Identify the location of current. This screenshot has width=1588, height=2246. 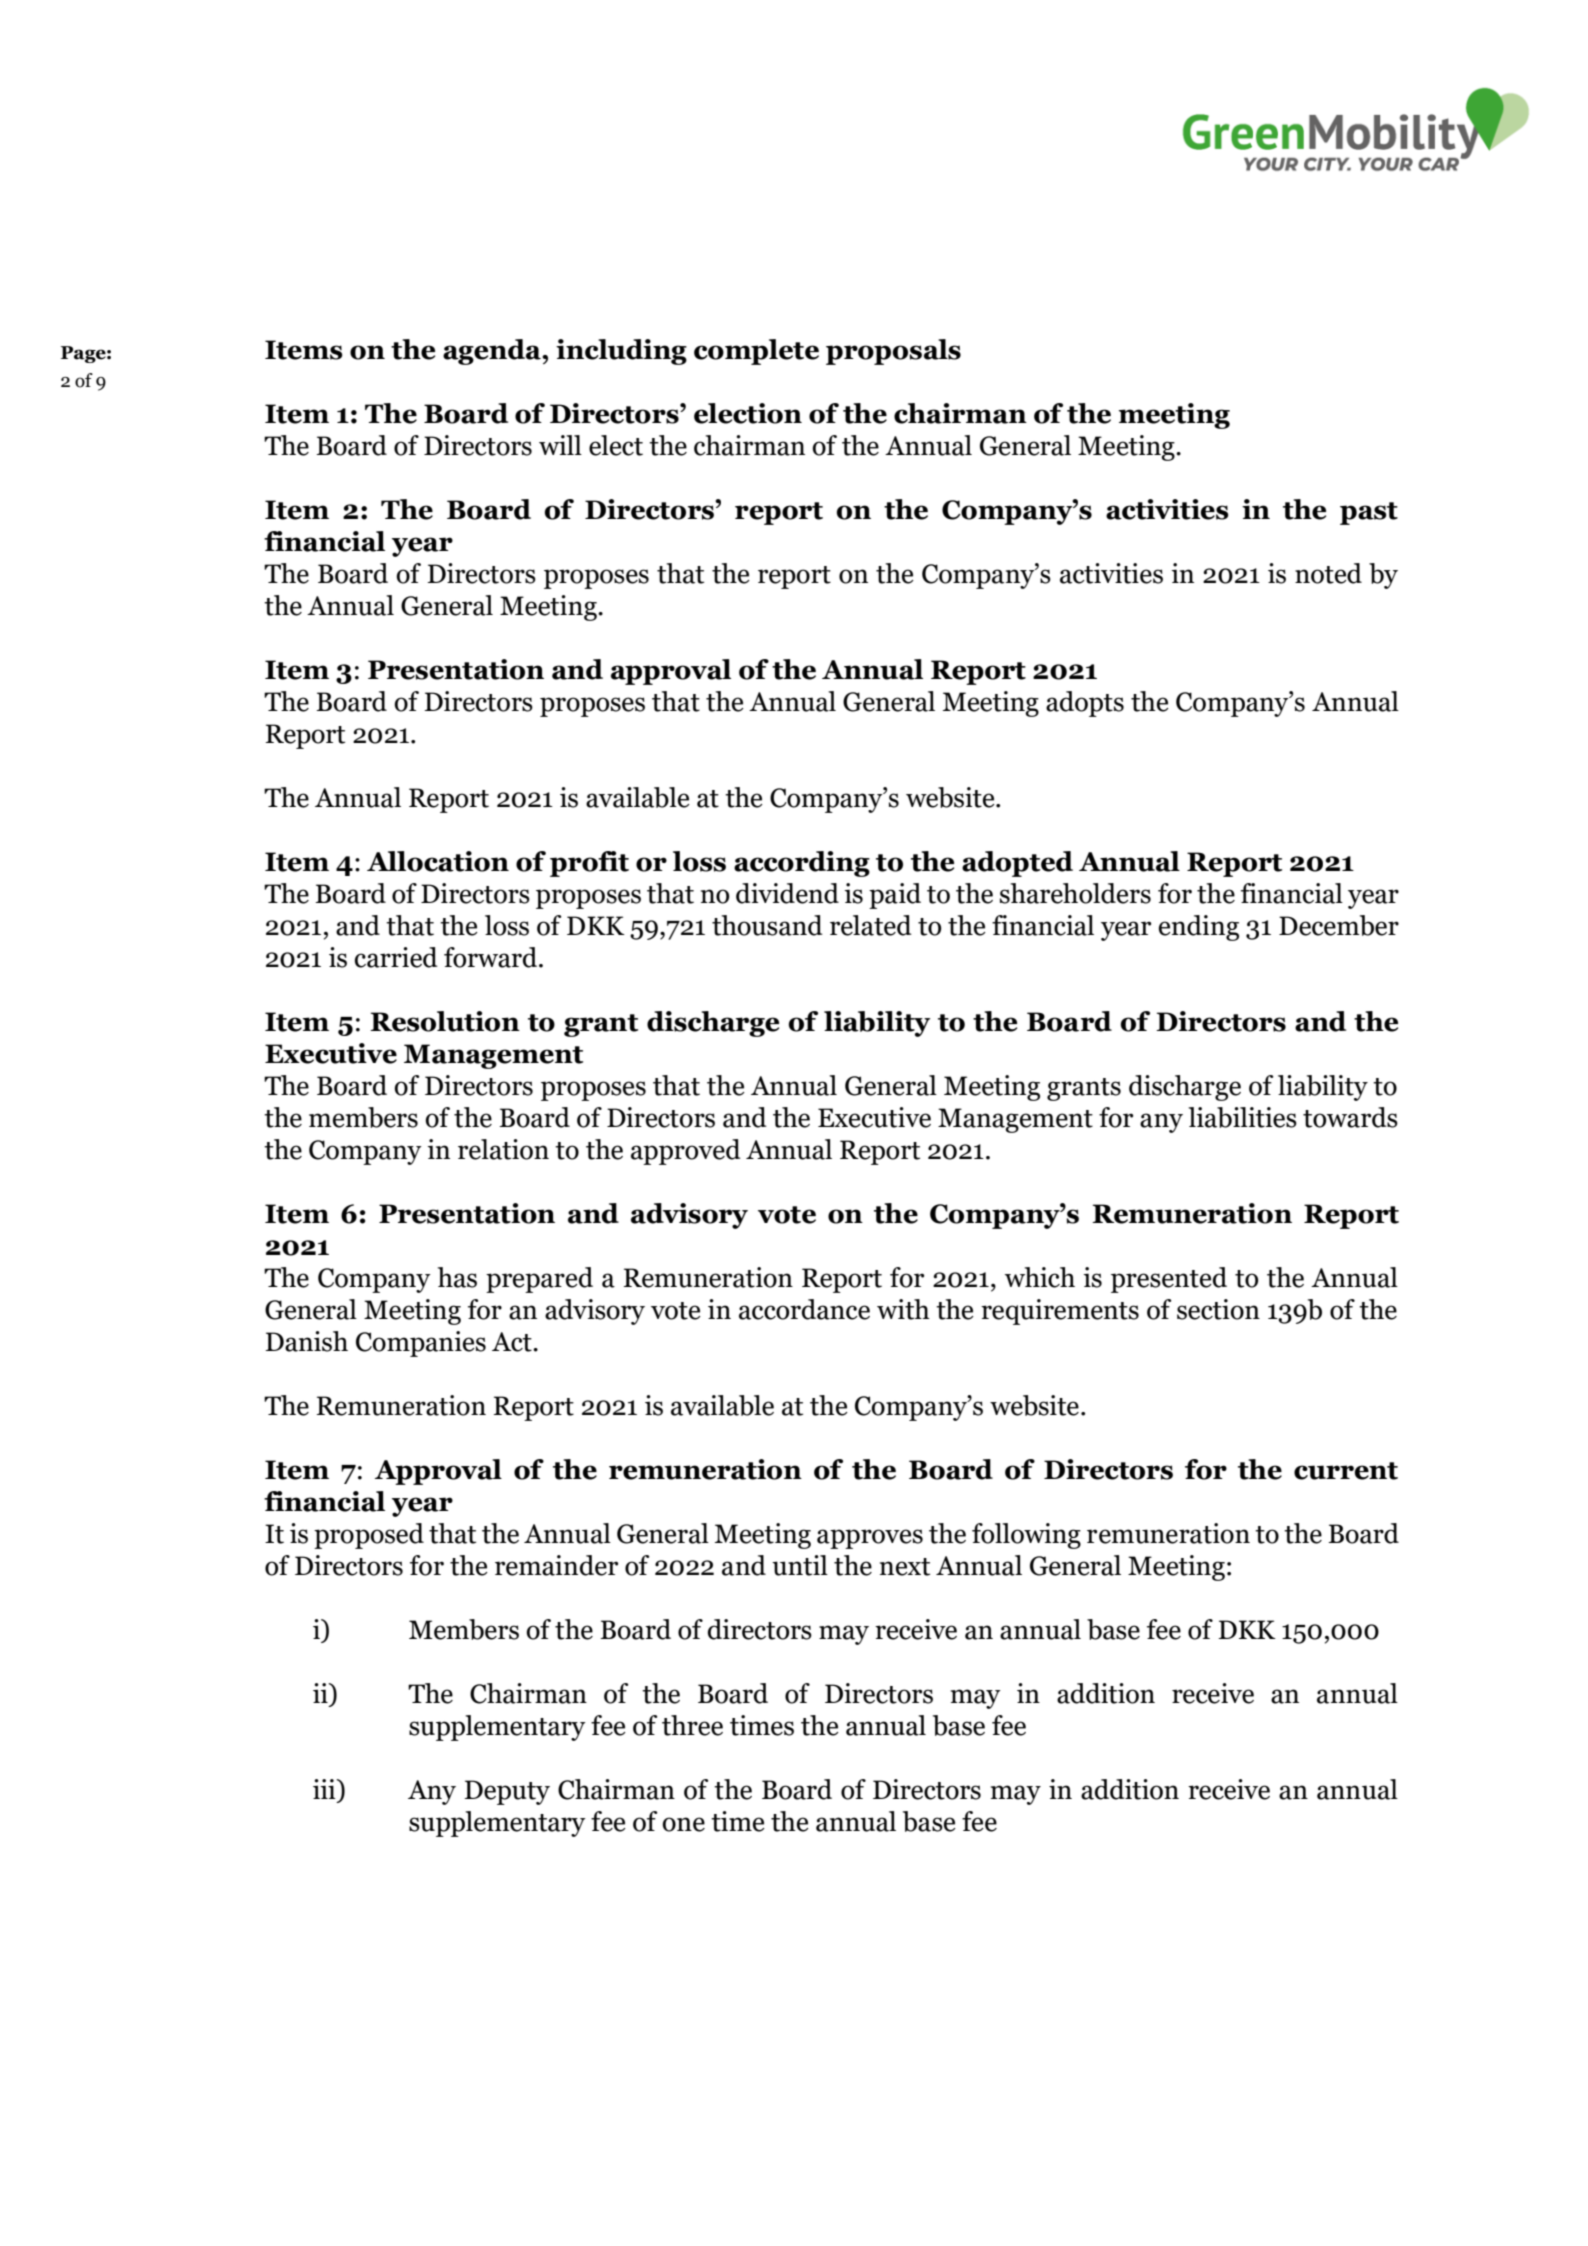
(1346, 1471).
